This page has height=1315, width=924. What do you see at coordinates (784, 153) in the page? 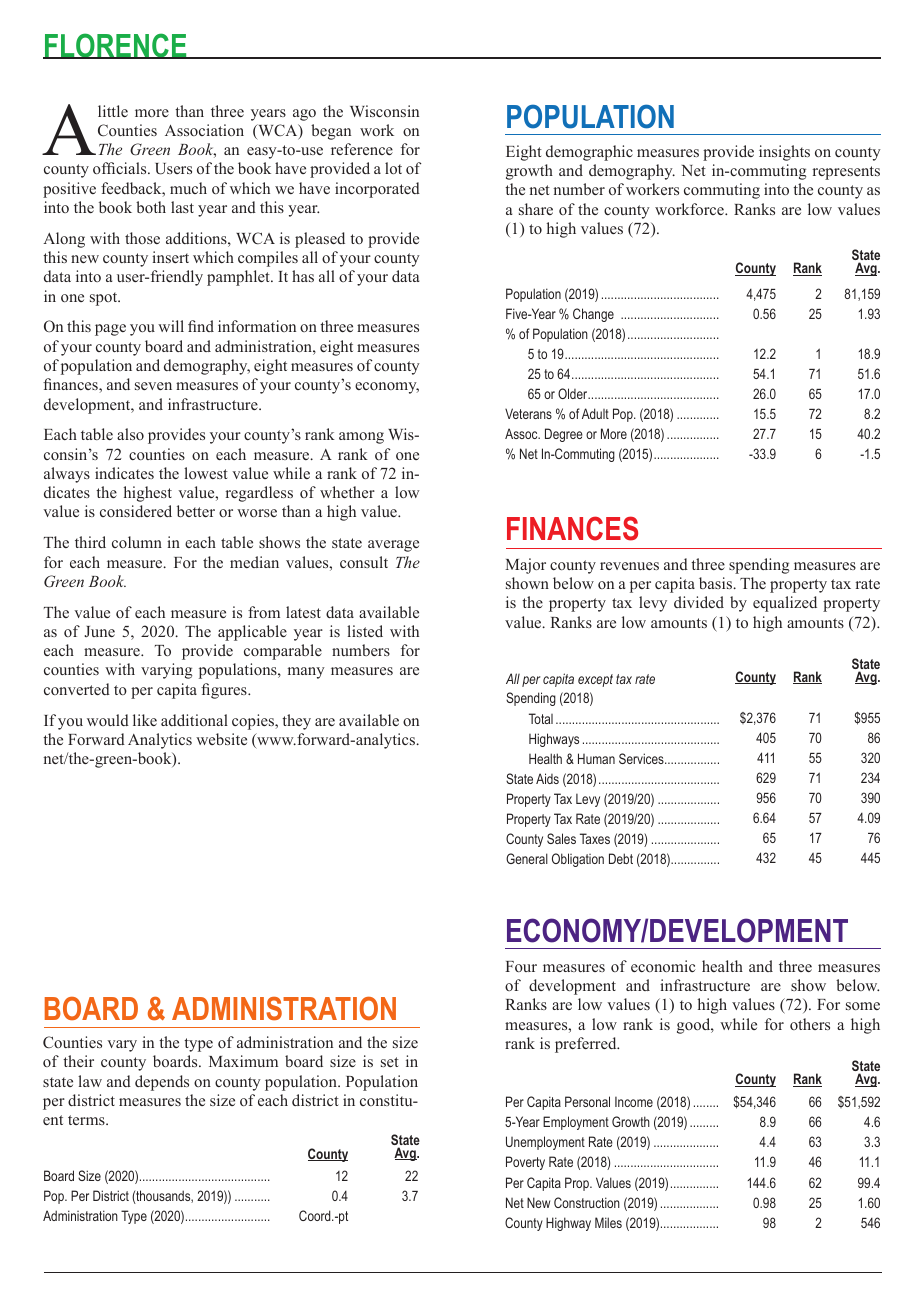
I see `insights` at bounding box center [784, 153].
